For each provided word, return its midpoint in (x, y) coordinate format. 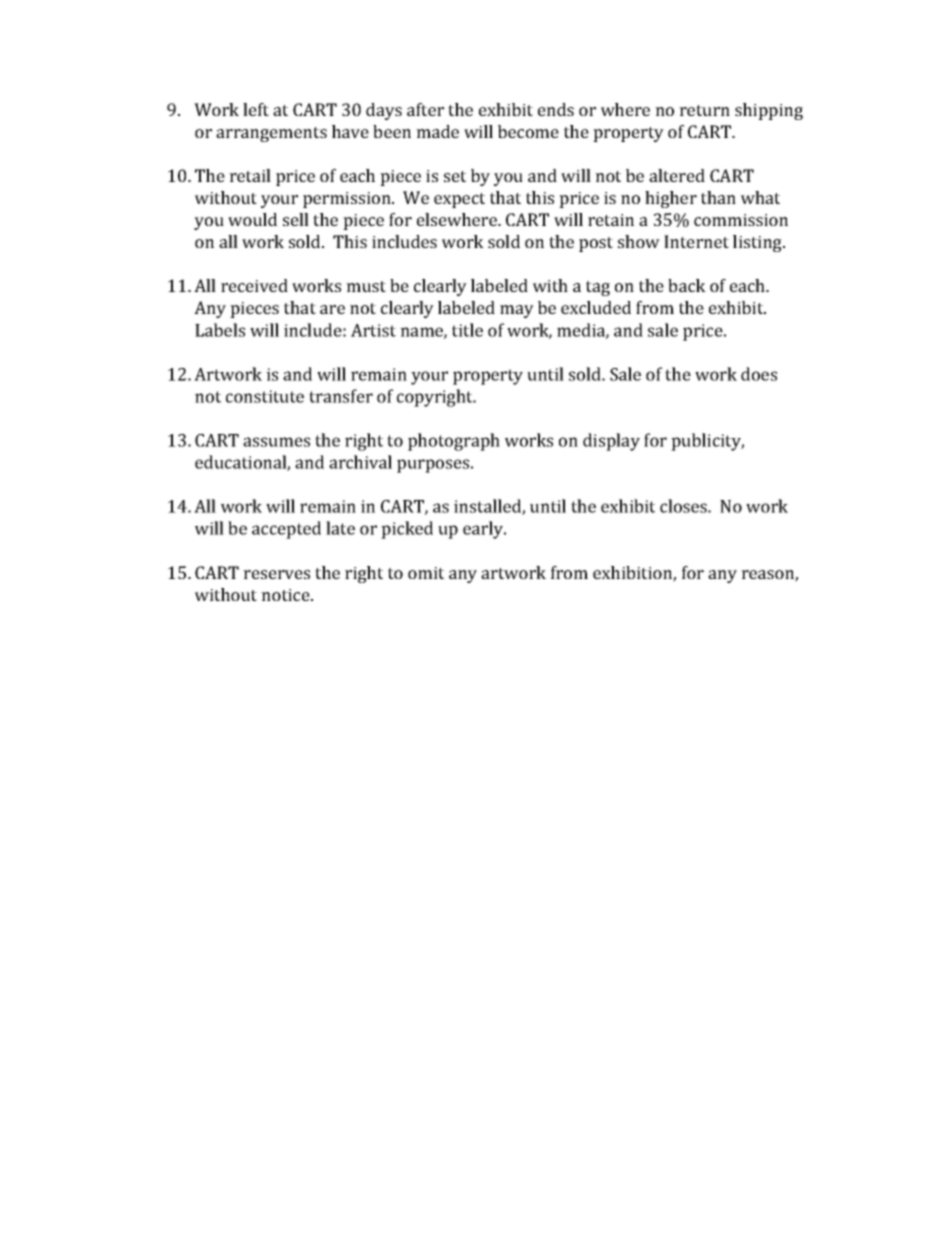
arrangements (271, 134)
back (687, 285)
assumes (276, 442)
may (517, 311)
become (528, 131)
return (704, 110)
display (611, 442)
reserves (276, 574)
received (254, 285)
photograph (454, 442)
